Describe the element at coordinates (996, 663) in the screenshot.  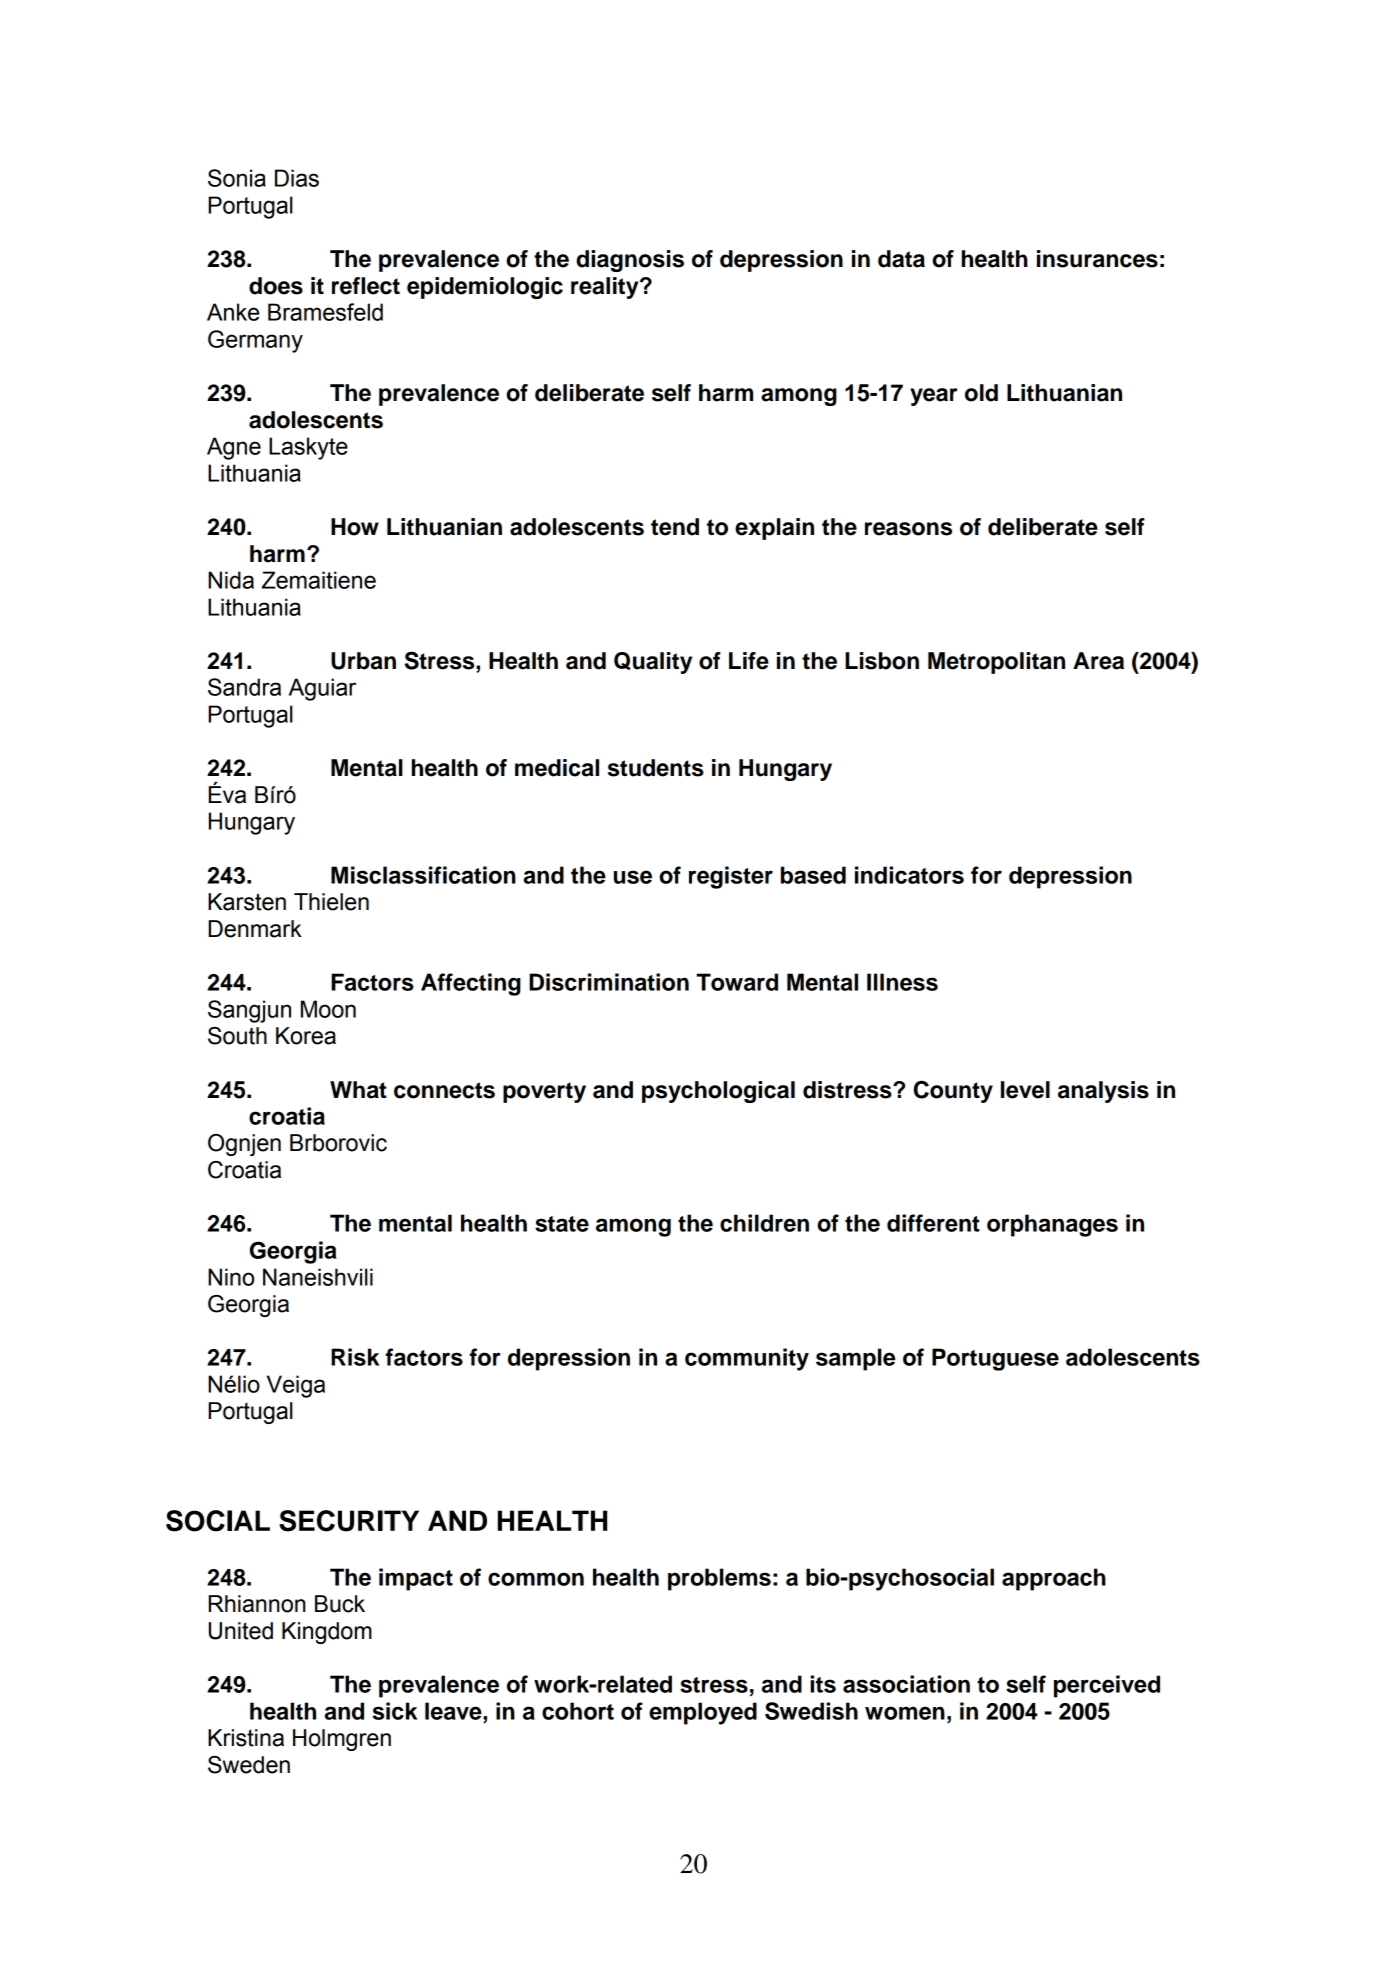
I see `Metropolitan` at that location.
